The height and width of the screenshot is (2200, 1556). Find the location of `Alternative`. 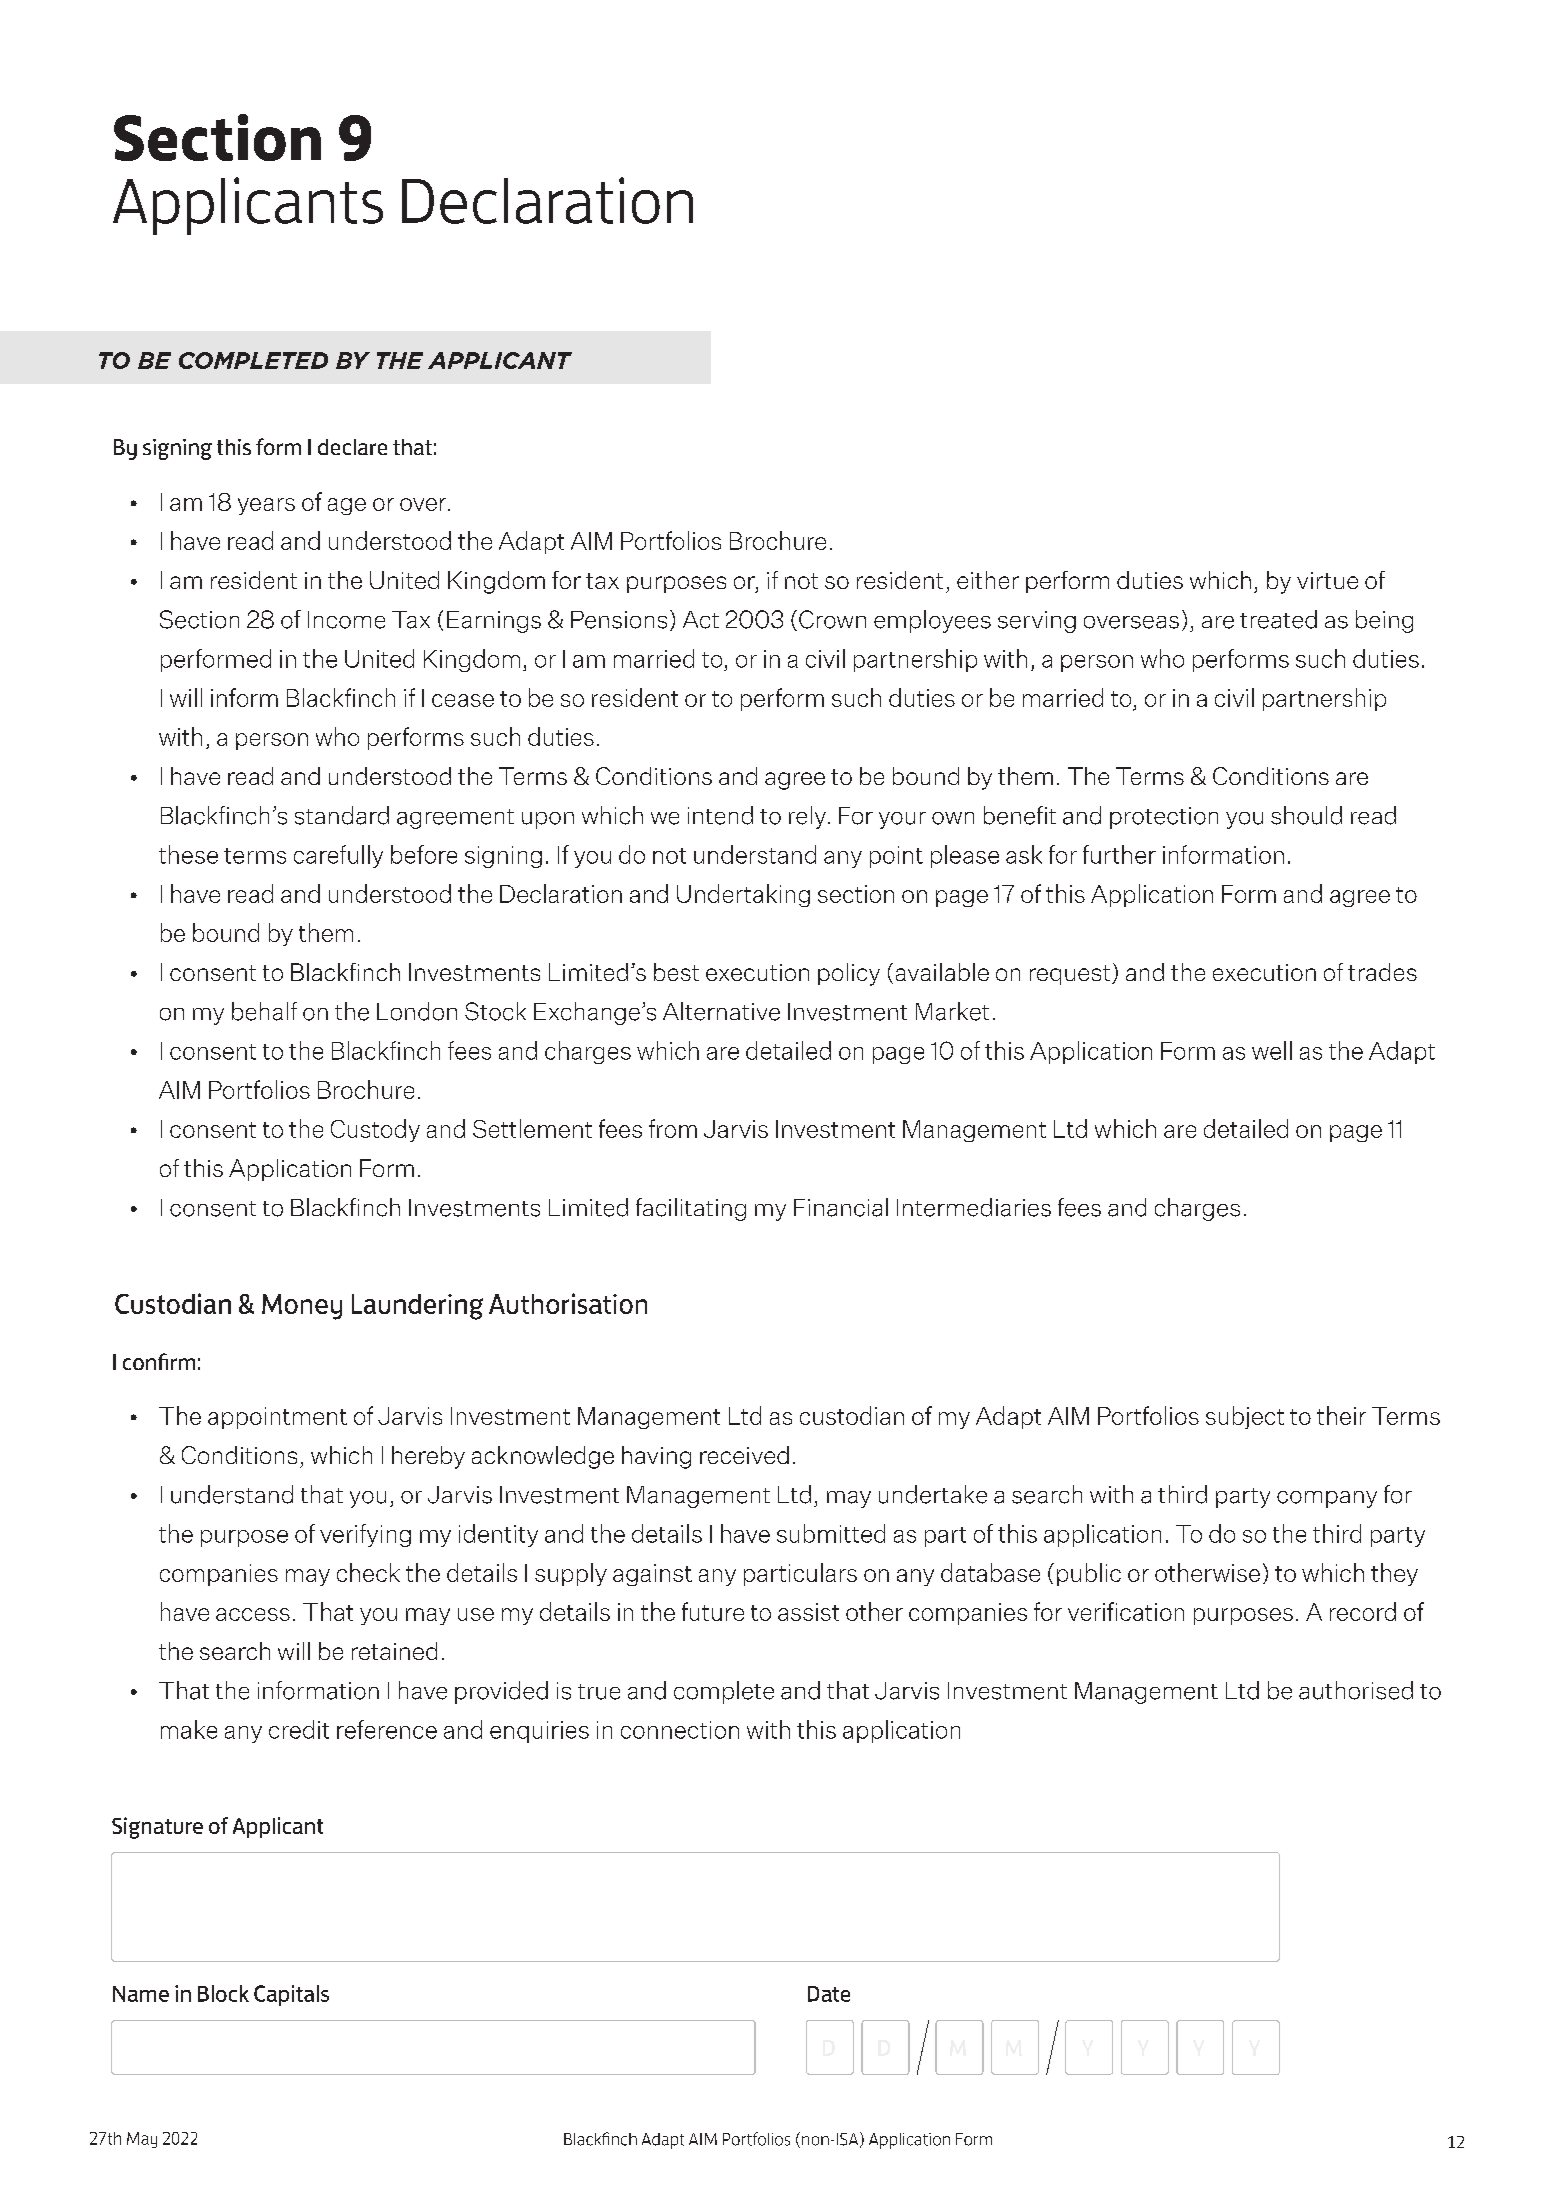

Alternative is located at coordinates (721, 1011).
